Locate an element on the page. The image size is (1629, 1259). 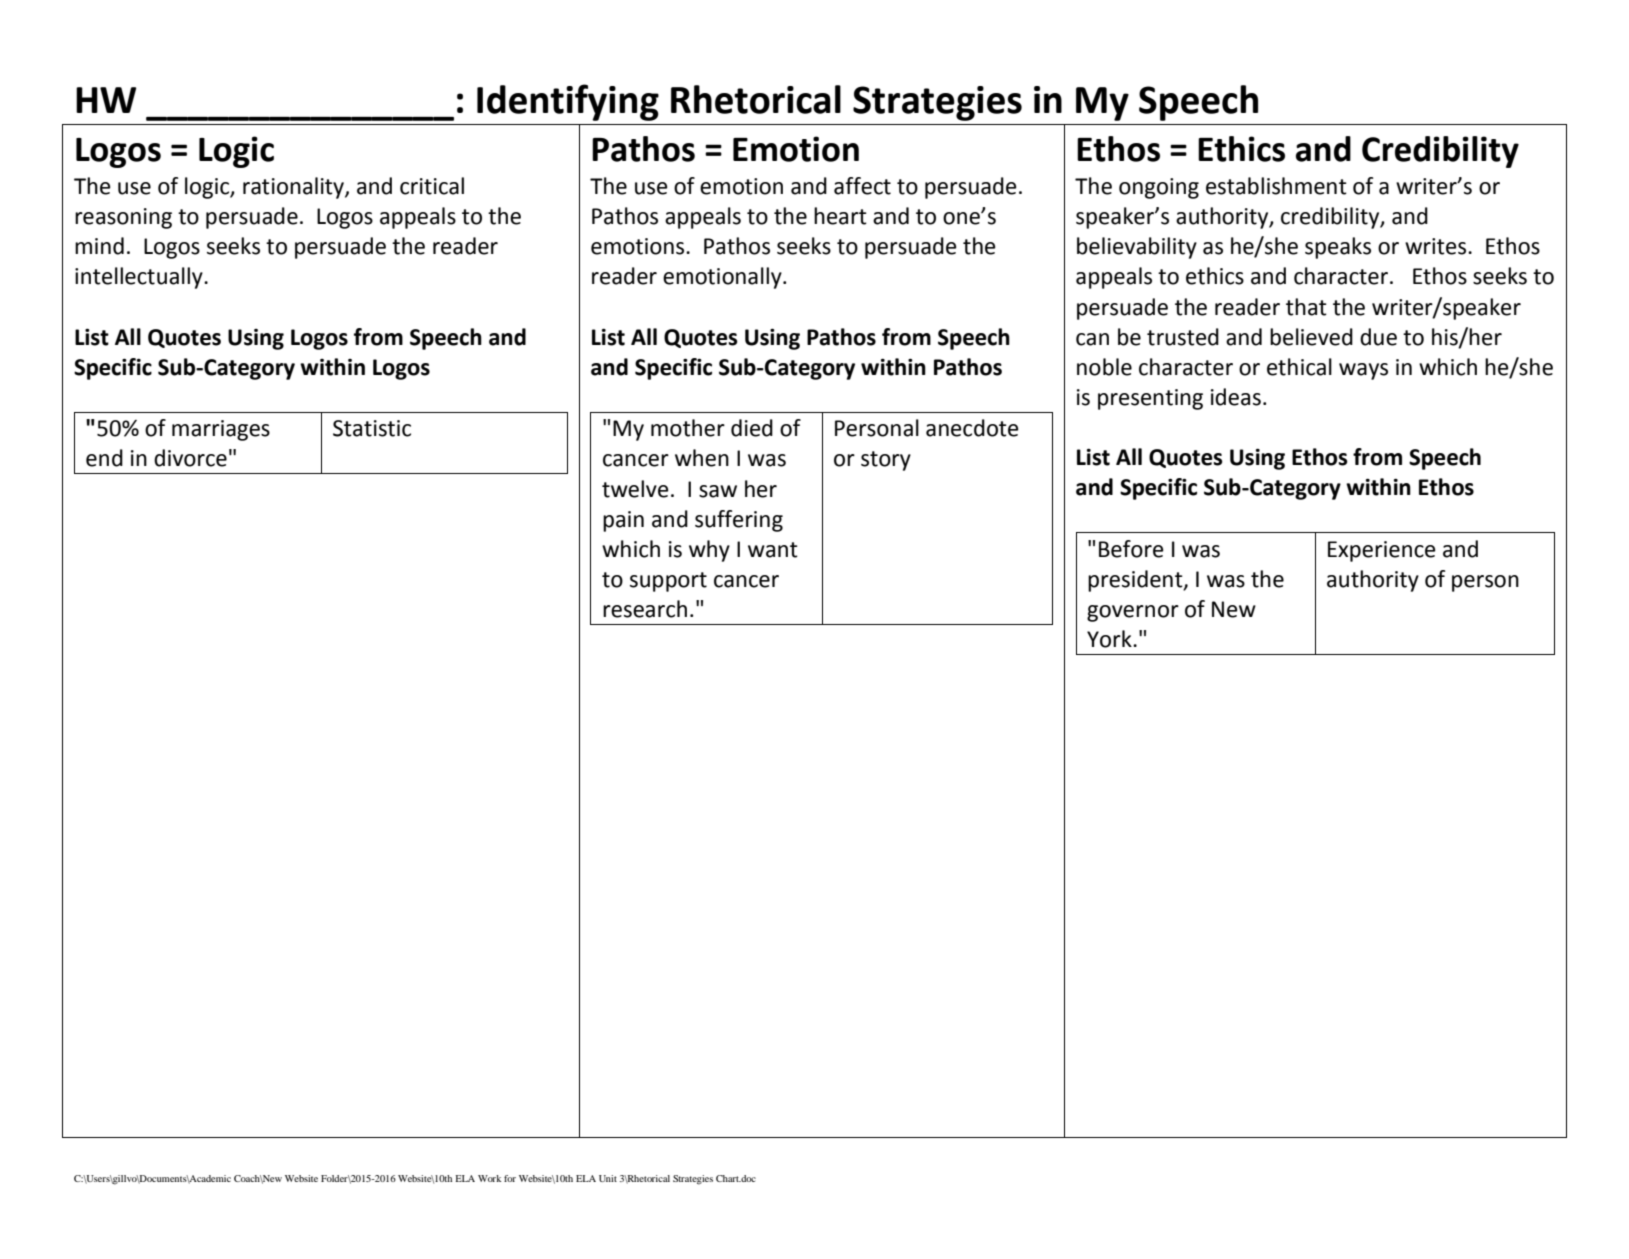
support is located at coordinates (668, 582).
